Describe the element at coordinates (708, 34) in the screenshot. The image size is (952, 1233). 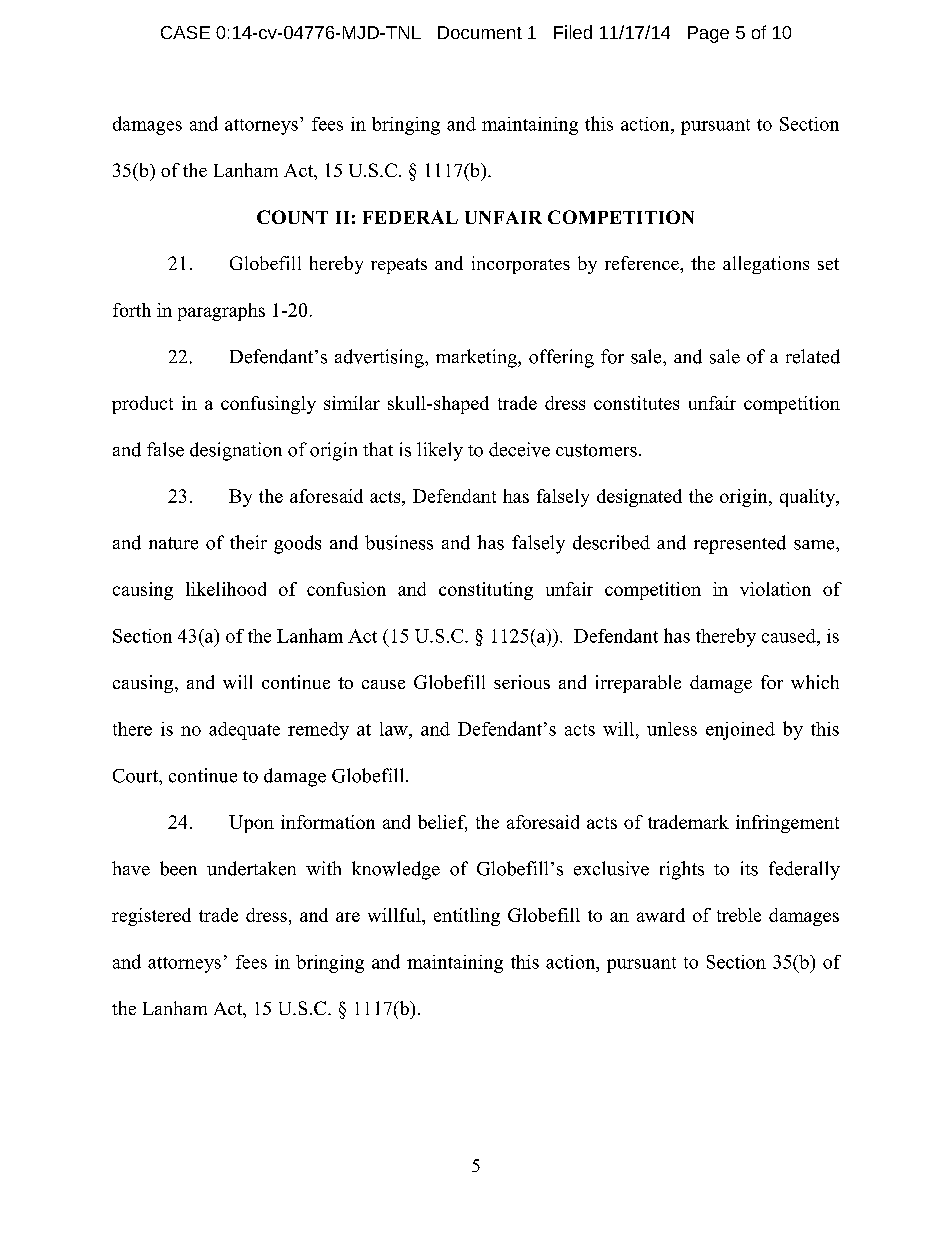
I see `Page` at that location.
